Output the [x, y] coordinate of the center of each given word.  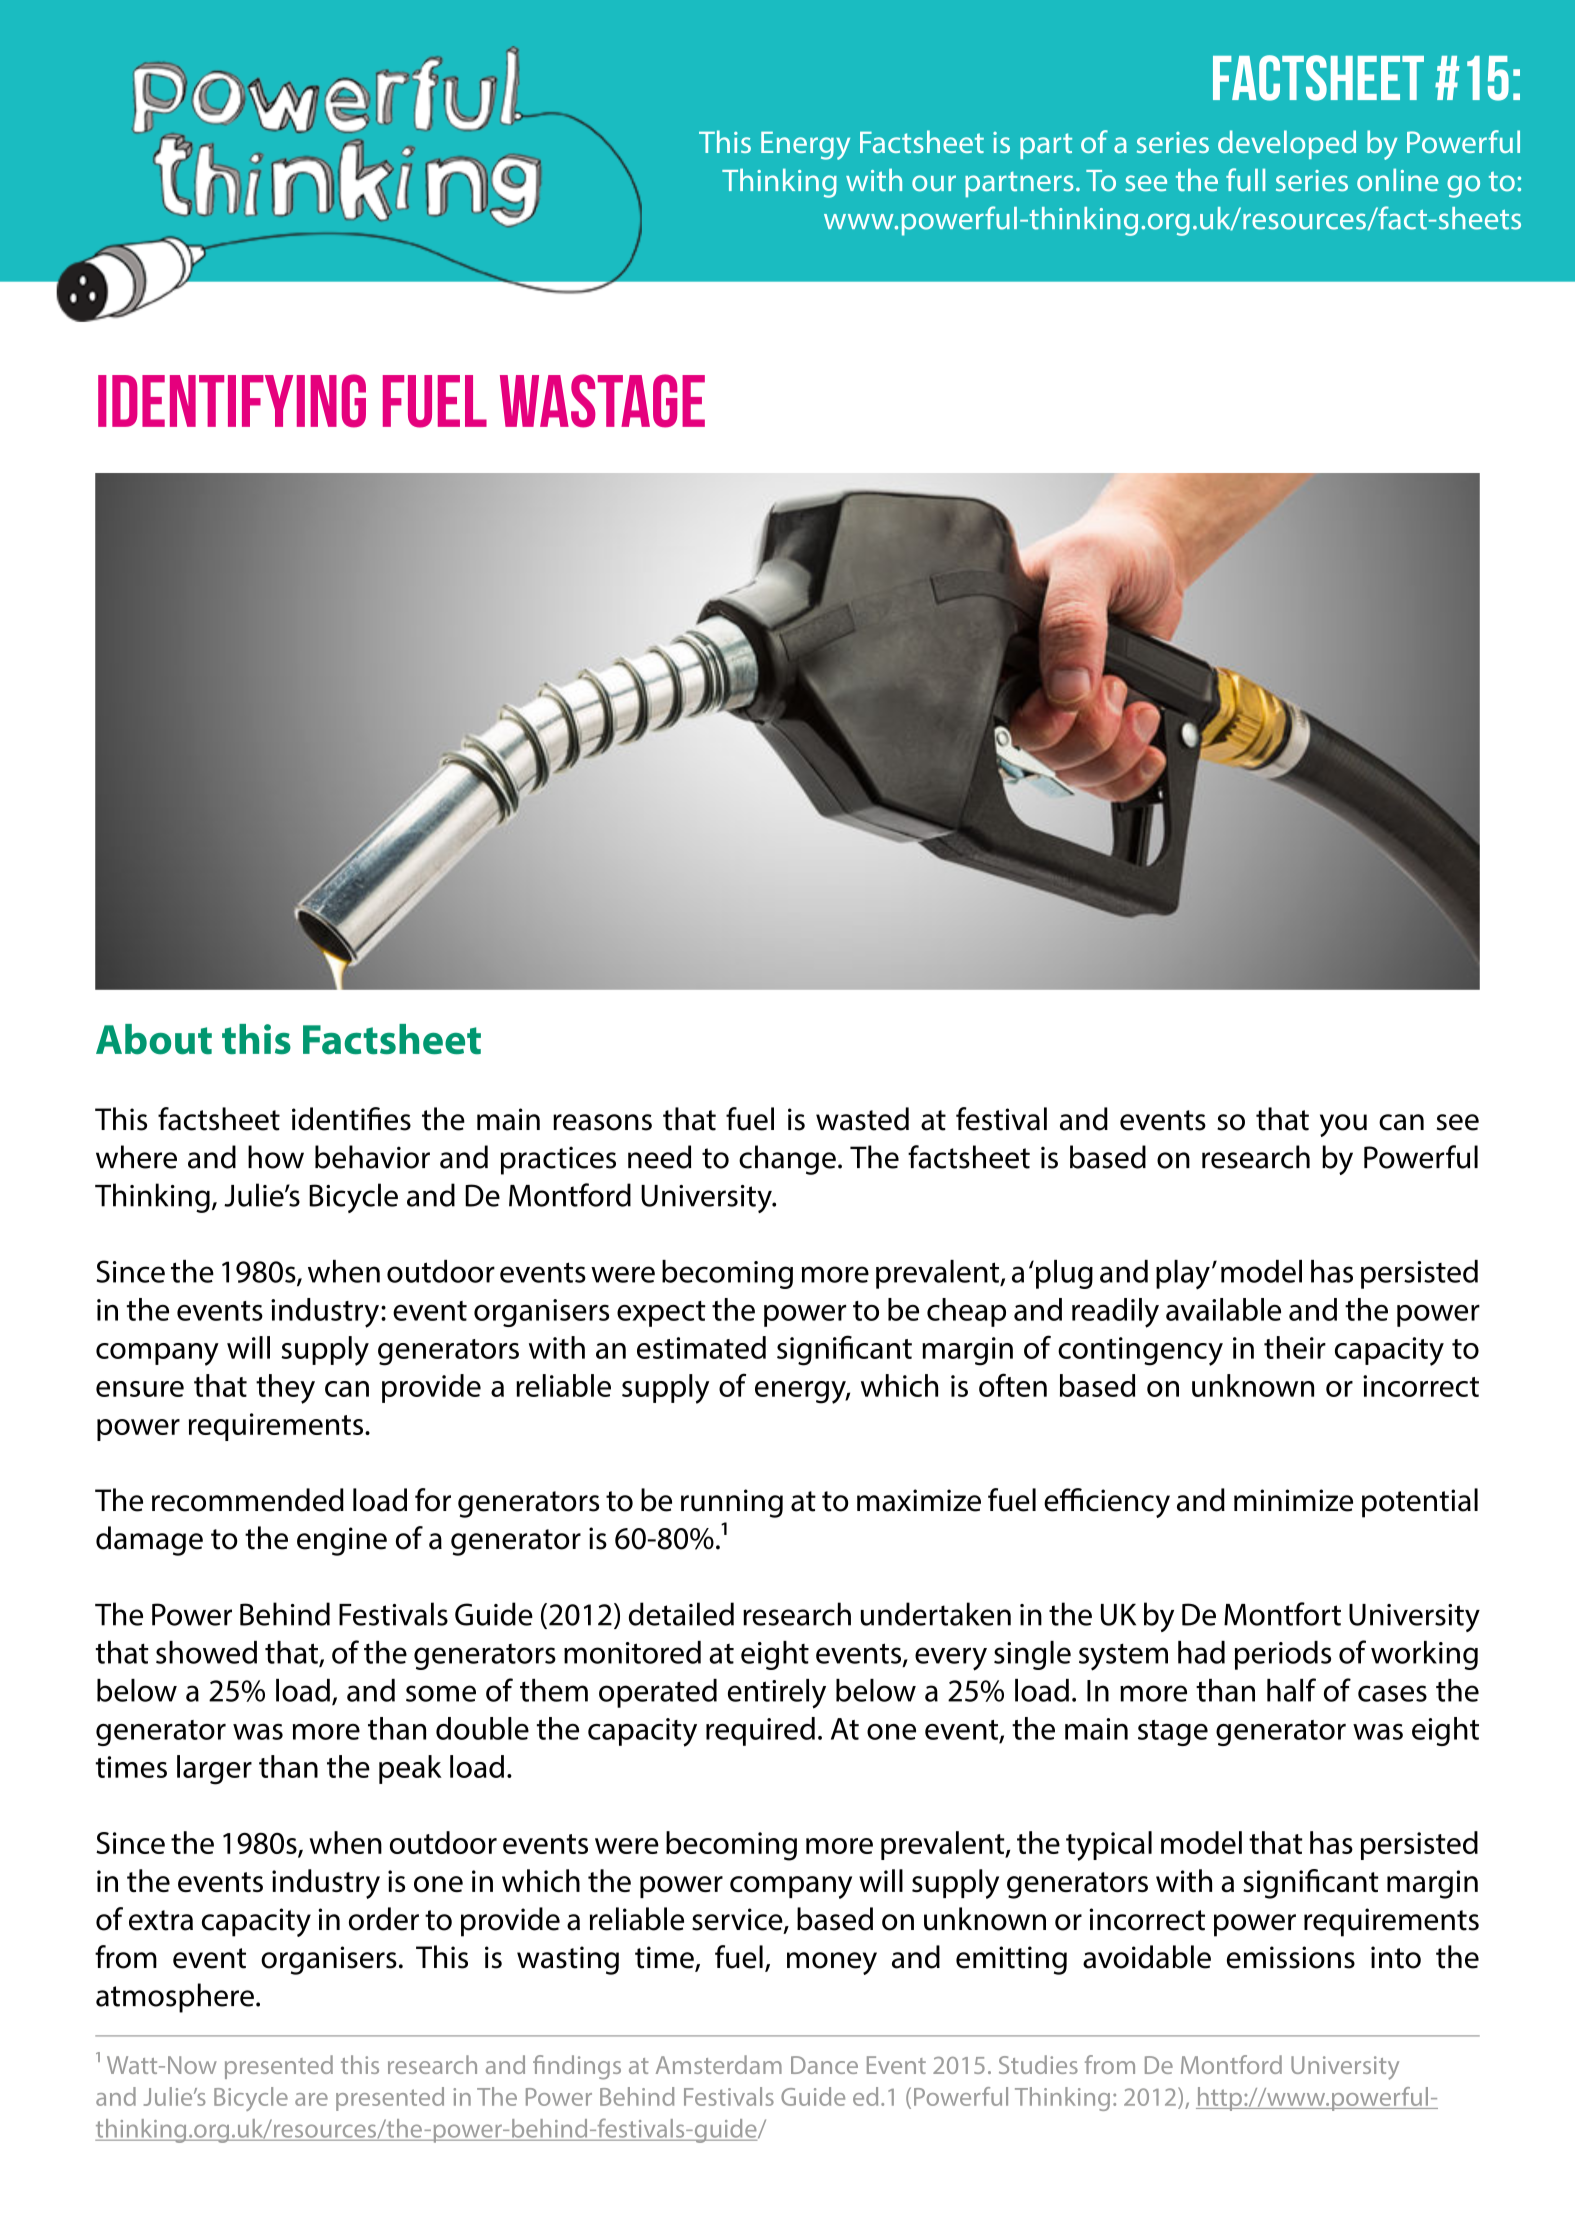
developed [1287, 144]
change [787, 1160]
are [311, 2099]
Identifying [232, 401]
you [1343, 1125]
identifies [351, 1119]
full [1245, 180]
